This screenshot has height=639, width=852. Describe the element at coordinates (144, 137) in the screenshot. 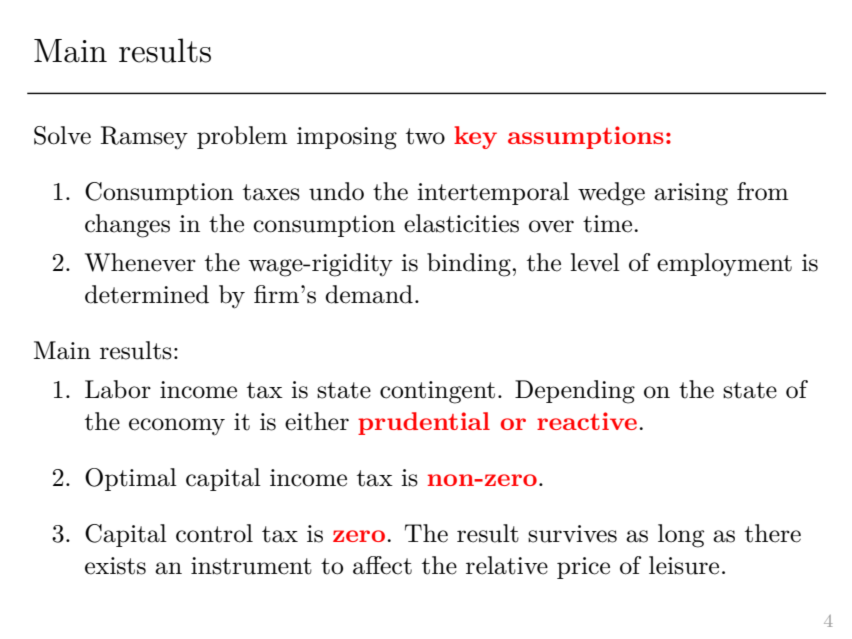

I see `Ramsey` at that location.
